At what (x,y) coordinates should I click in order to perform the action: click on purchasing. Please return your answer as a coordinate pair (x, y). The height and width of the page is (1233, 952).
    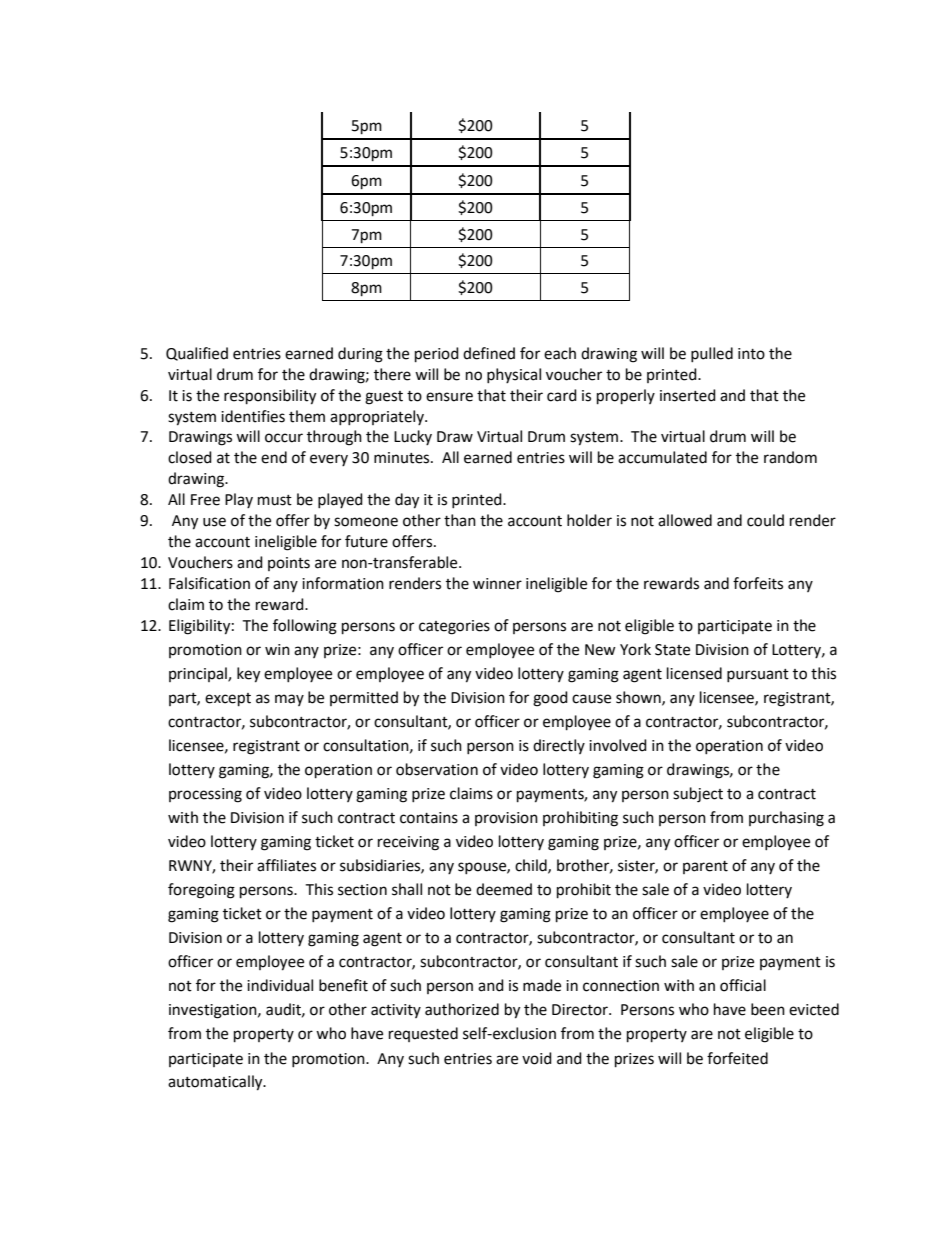
    Looking at the image, I should click on (786, 819).
